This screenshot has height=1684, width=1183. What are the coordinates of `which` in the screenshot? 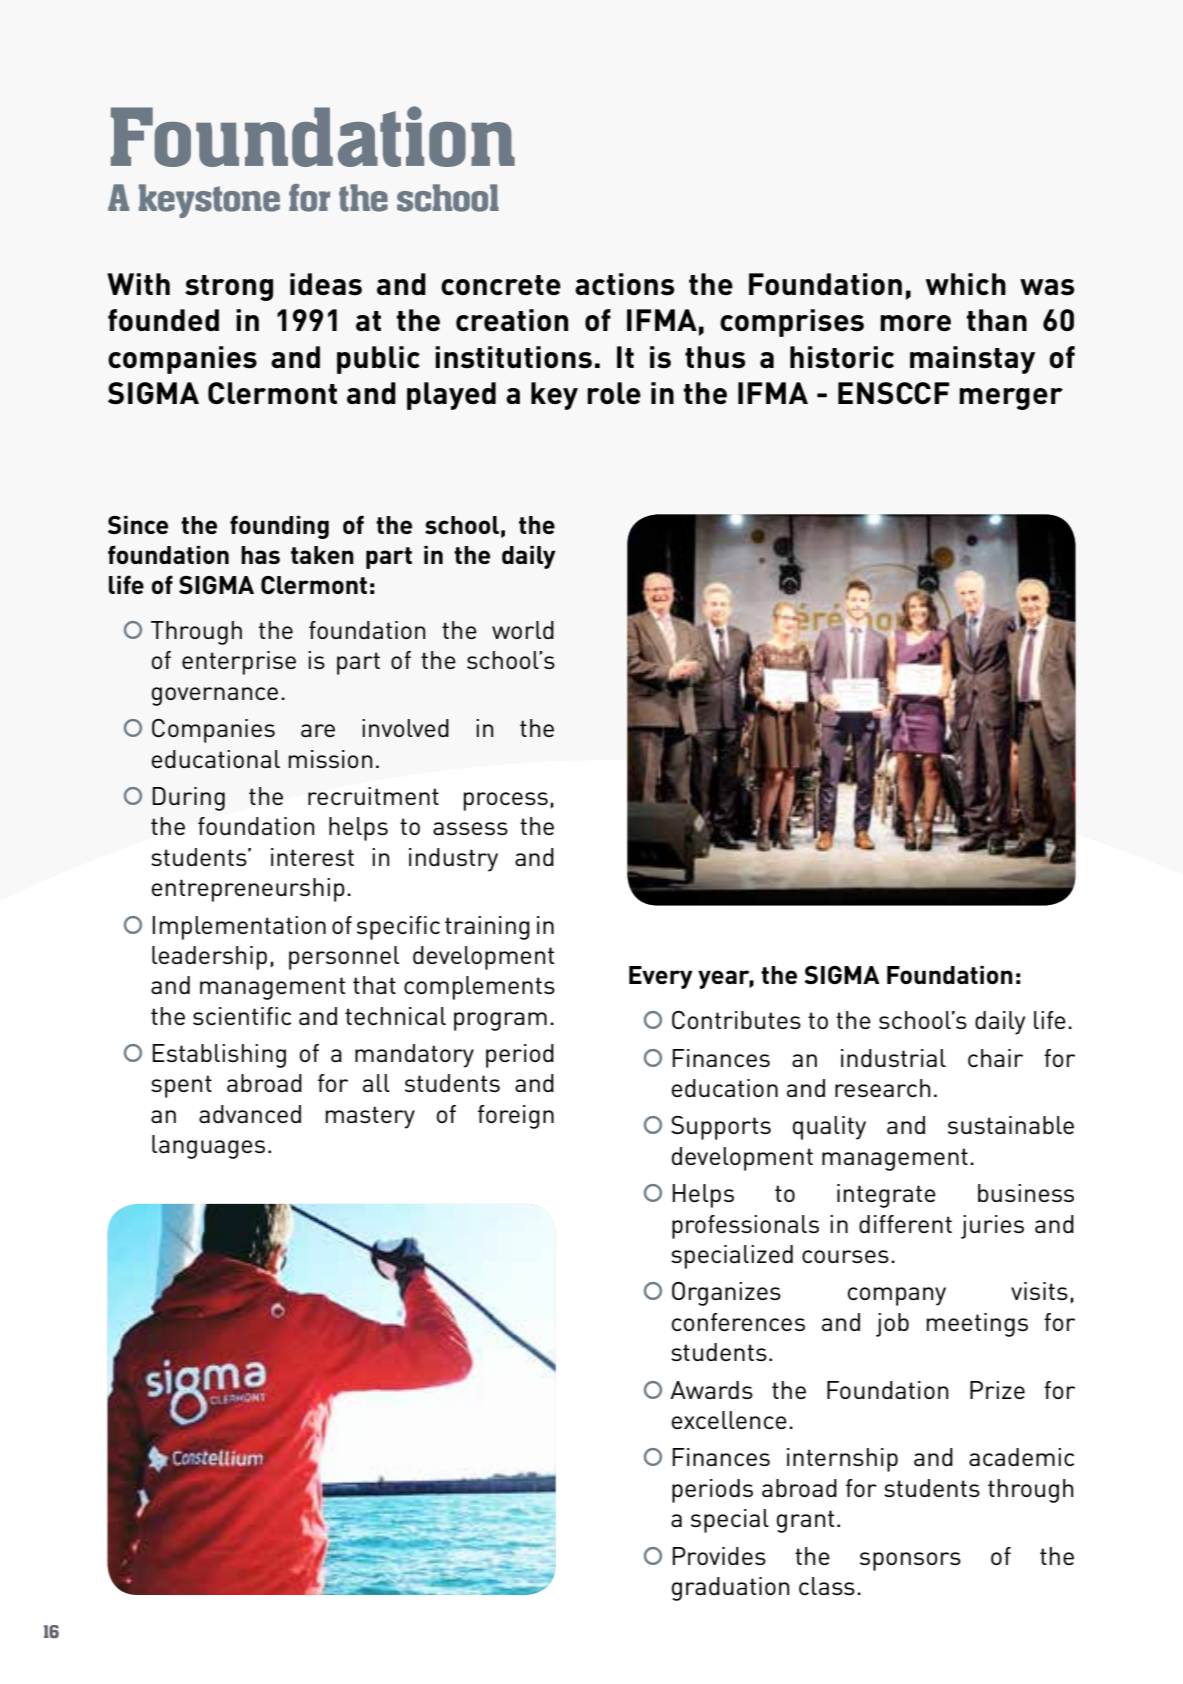 It's located at (966, 284).
